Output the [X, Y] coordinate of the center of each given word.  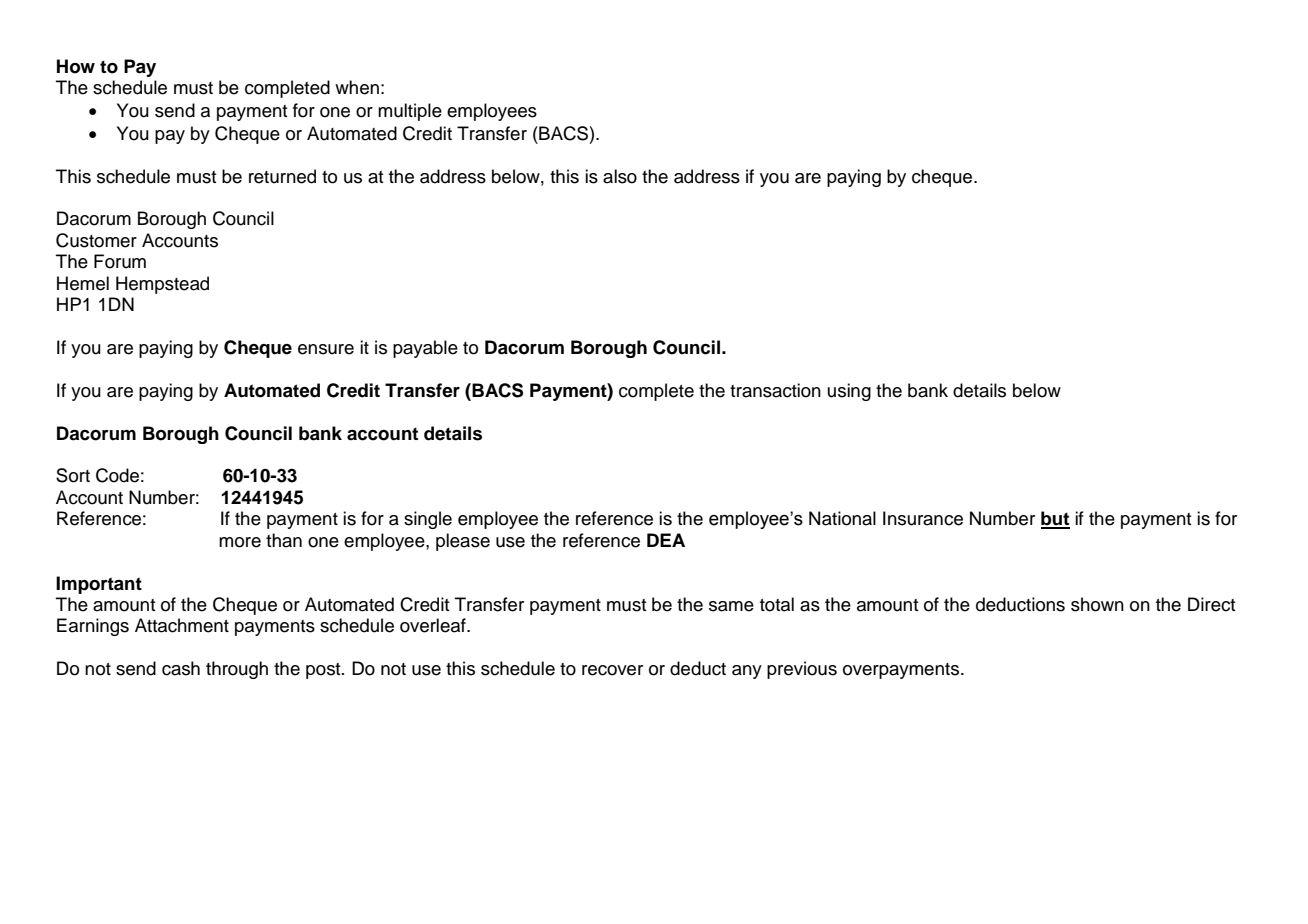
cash [181, 668]
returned [282, 176]
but [1055, 519]
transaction [775, 390]
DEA [666, 540]
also [620, 176]
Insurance [923, 518]
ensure [326, 349]
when [357, 87]
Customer [96, 240]
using [849, 392]
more [240, 542]
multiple [410, 112]
